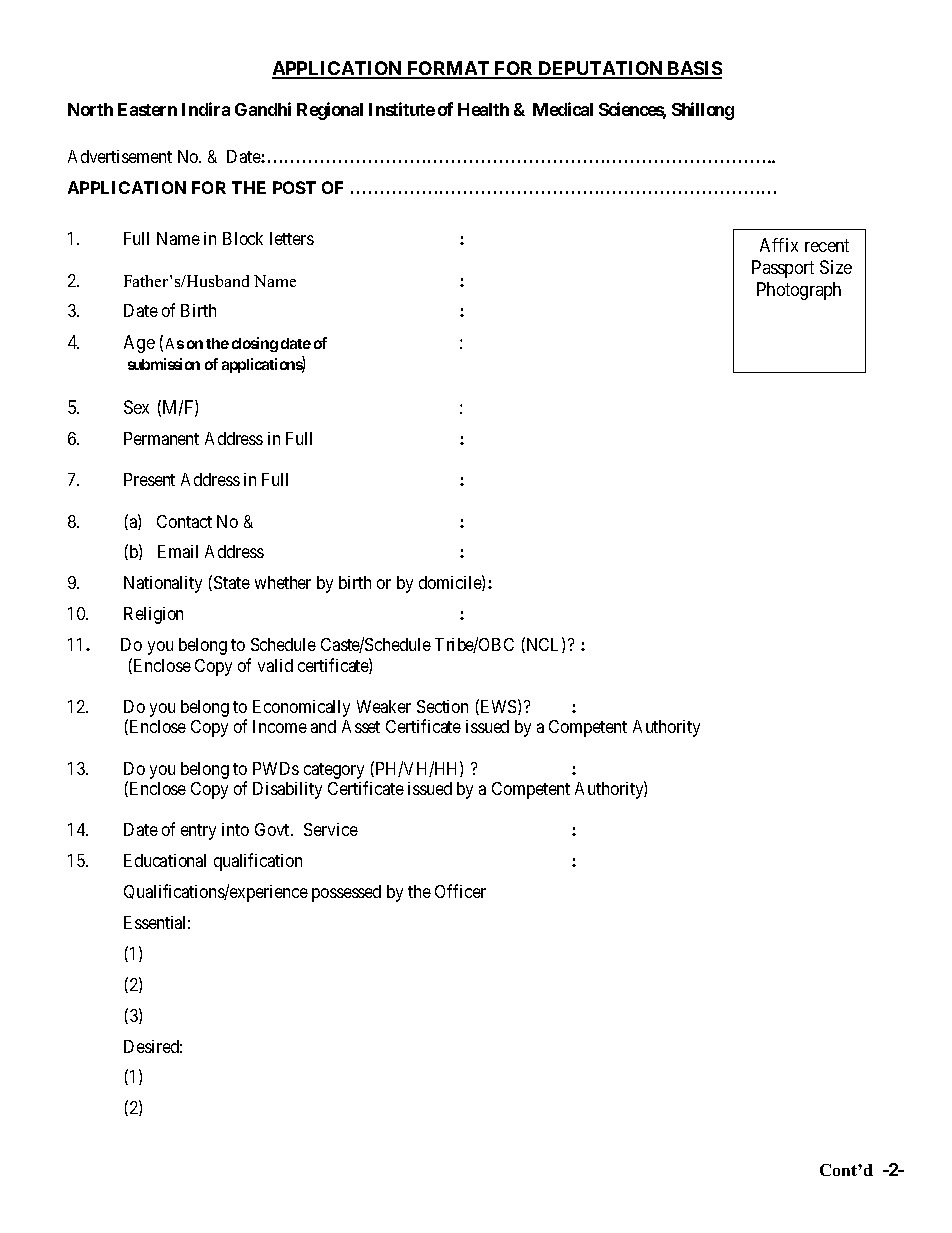 The image size is (952, 1233). I want to click on Health, so click(483, 109).
